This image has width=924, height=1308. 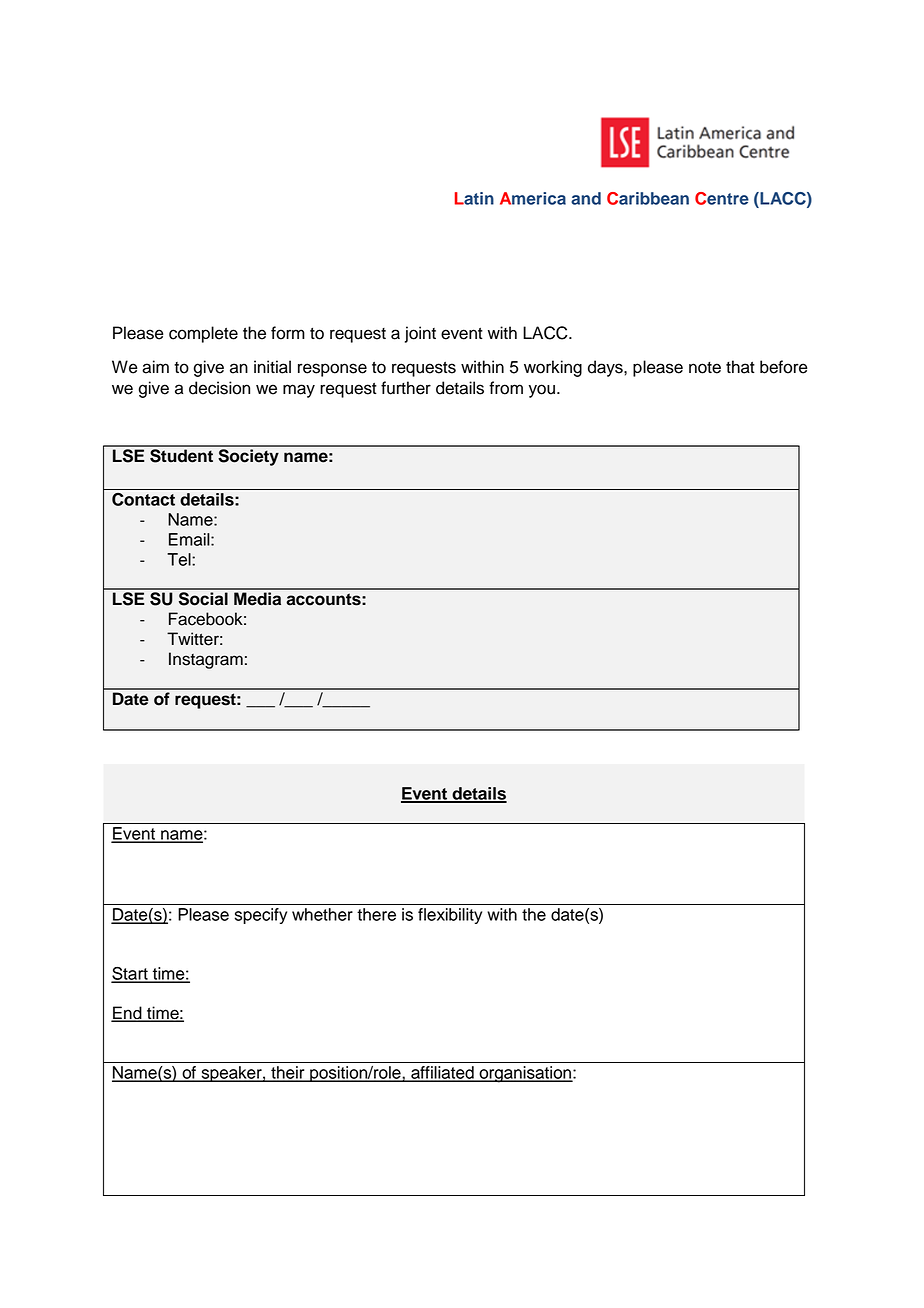 I want to click on End, so click(x=127, y=1013).
